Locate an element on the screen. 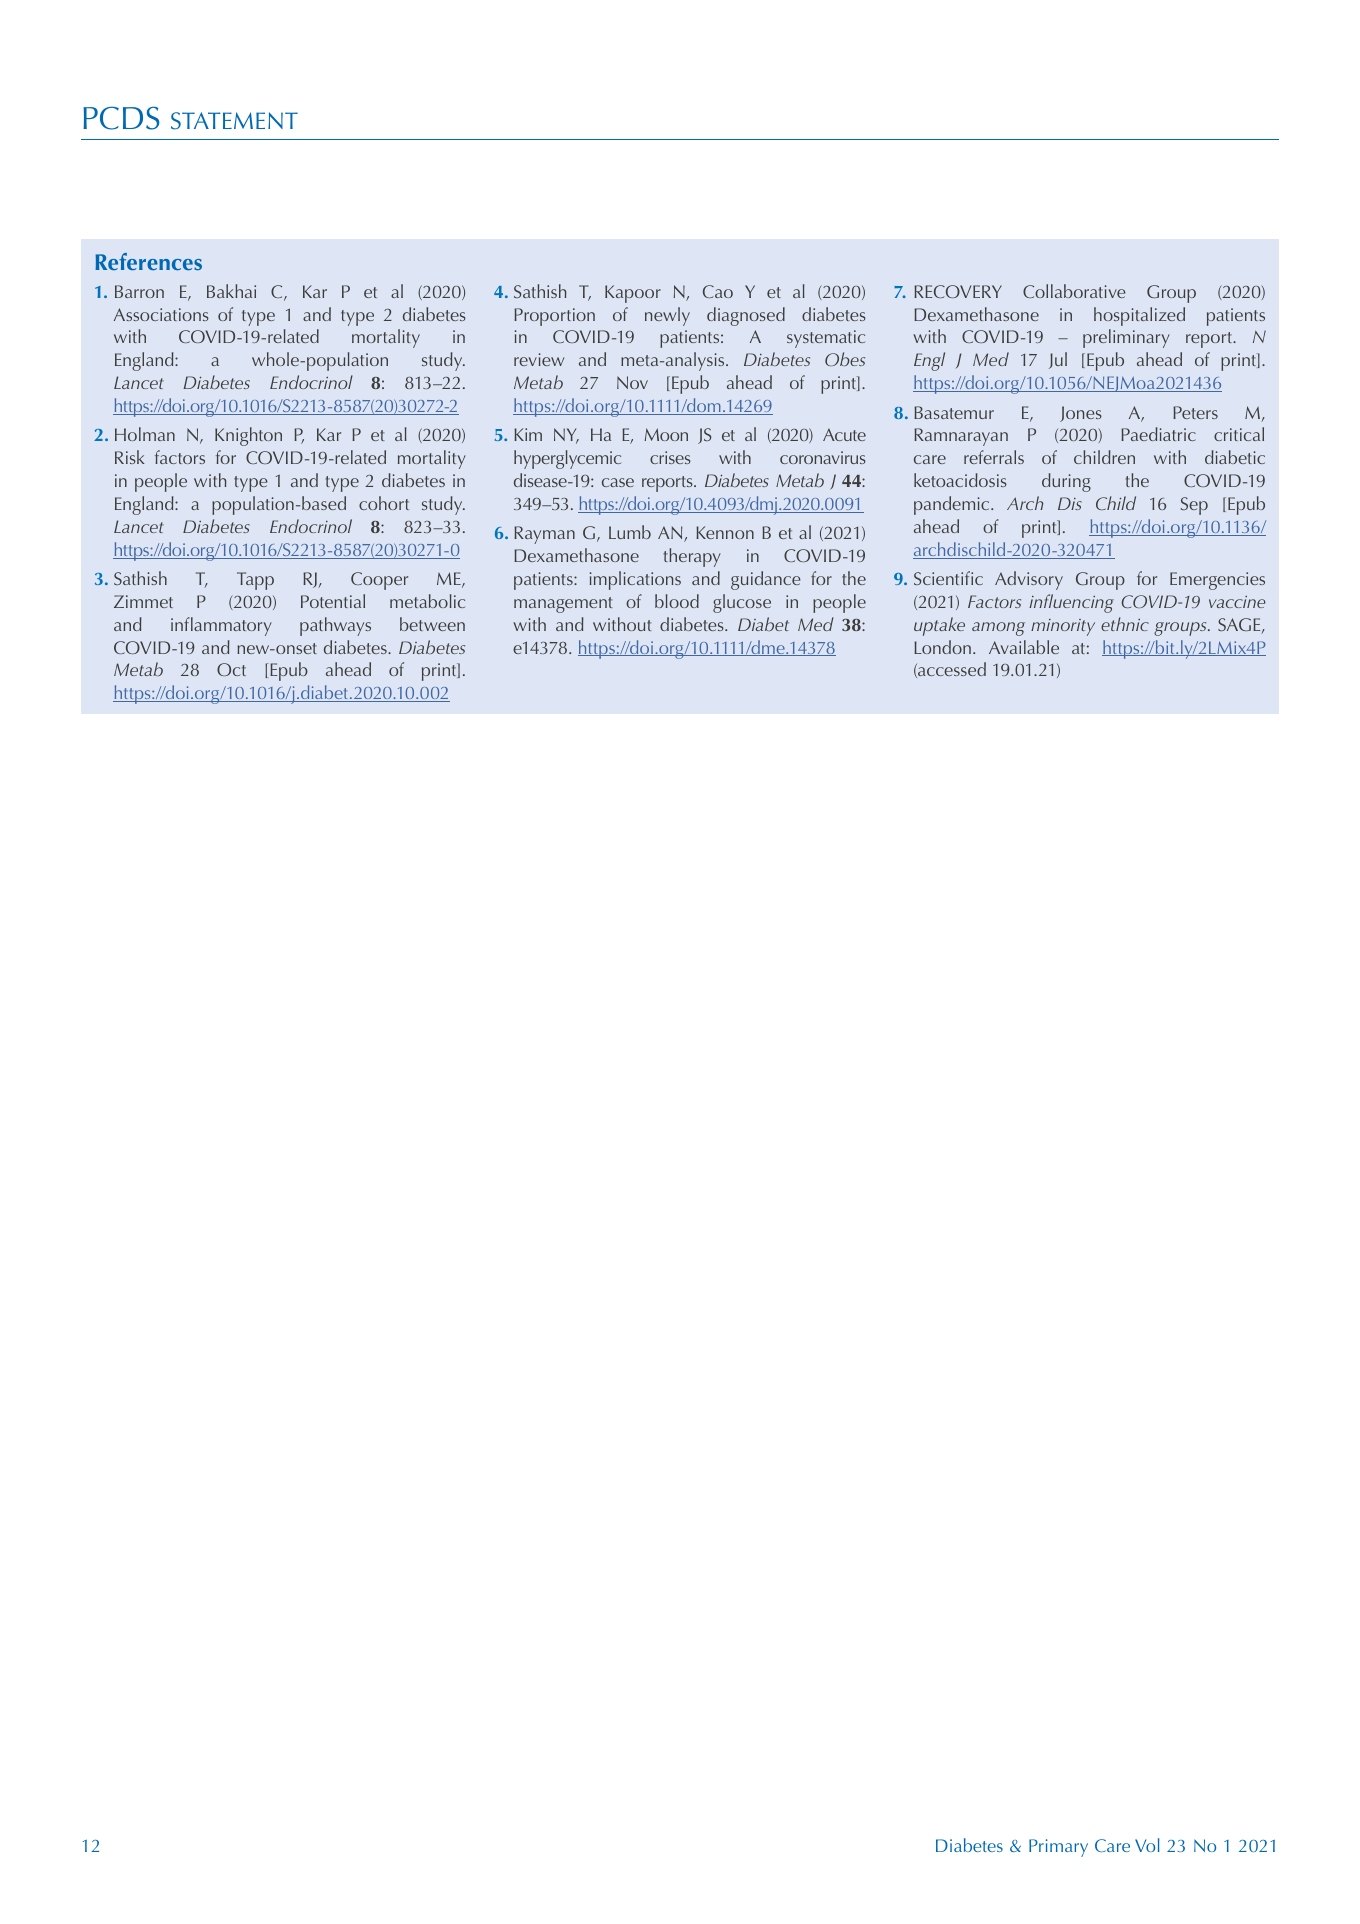 The width and height of the screenshot is (1360, 1924). statement is located at coordinates (234, 121).
